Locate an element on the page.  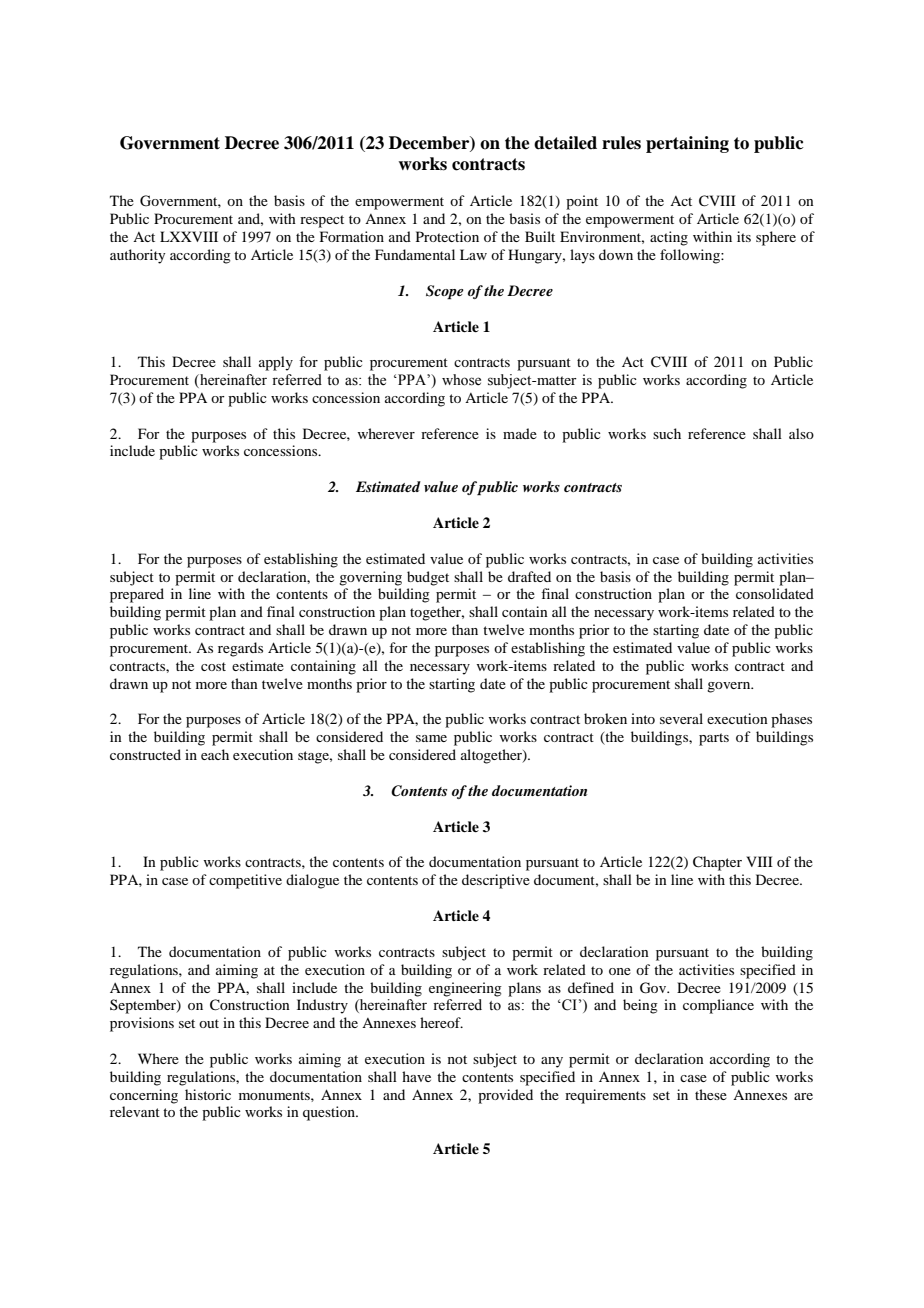
budget is located at coordinates (428, 578).
